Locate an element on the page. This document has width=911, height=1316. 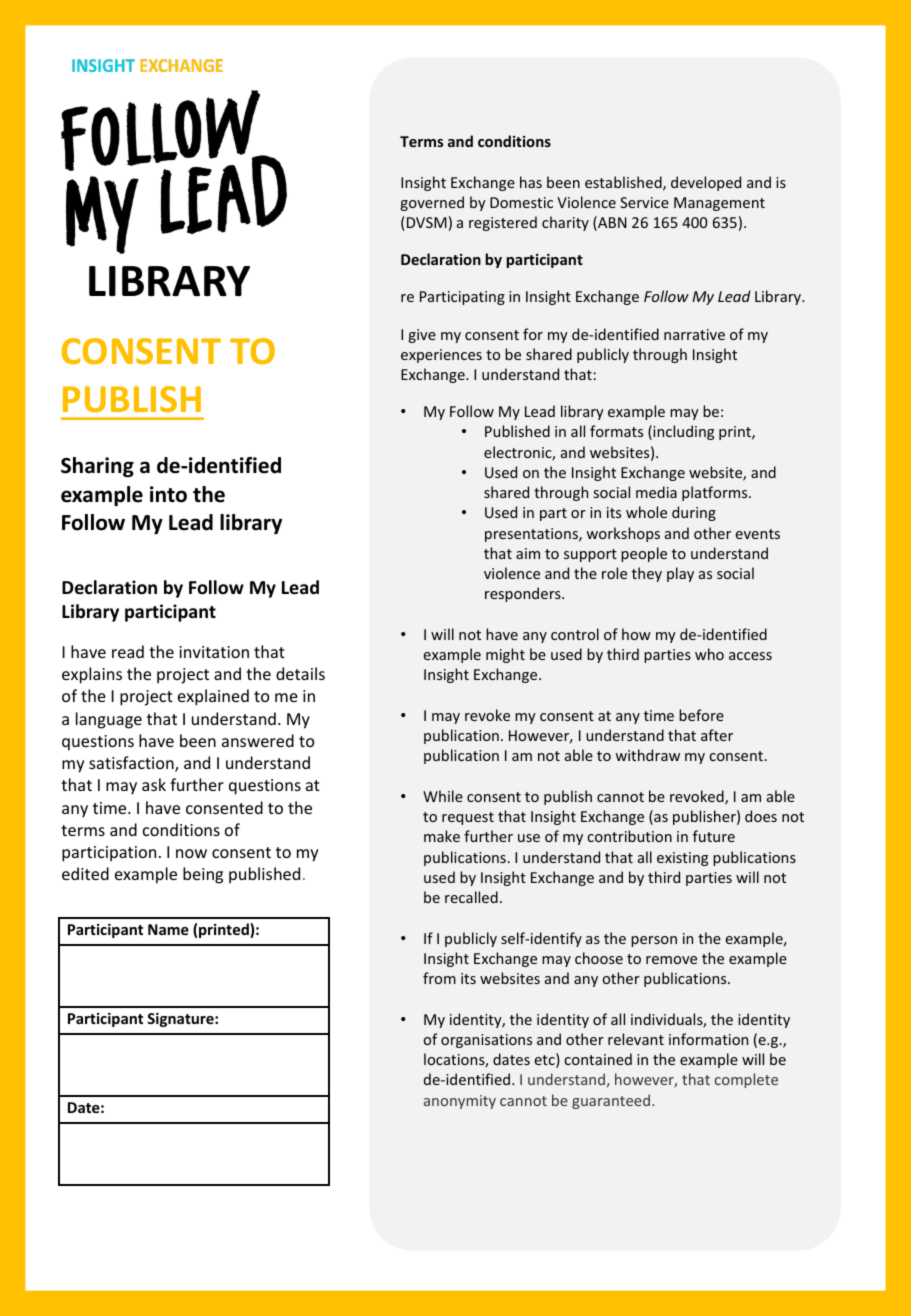
While is located at coordinates (443, 796).
